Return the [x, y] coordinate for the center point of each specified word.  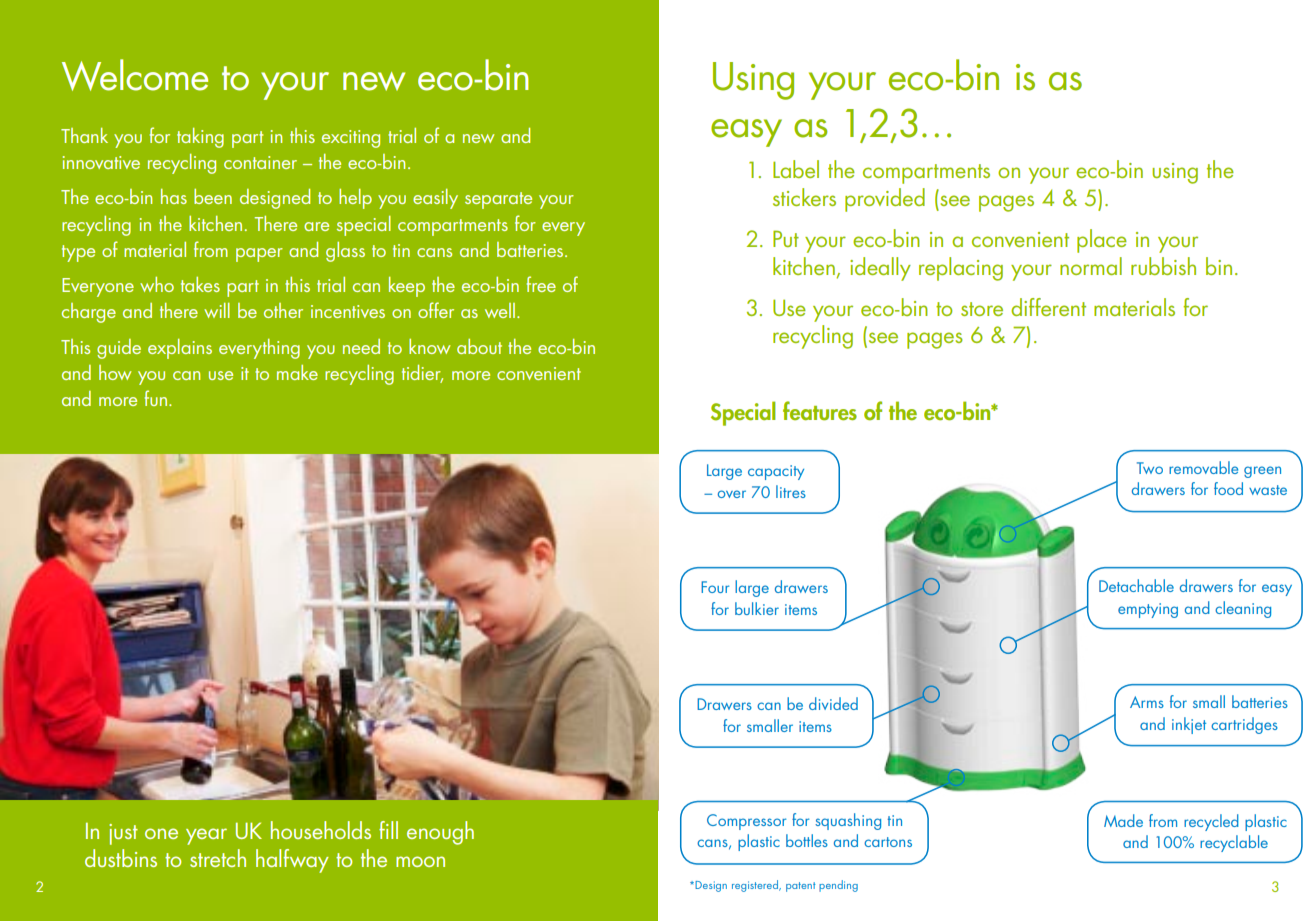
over [732, 494]
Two [1150, 468]
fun [157, 398]
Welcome [135, 75]
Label [796, 169]
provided [885, 200]
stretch [218, 858]
